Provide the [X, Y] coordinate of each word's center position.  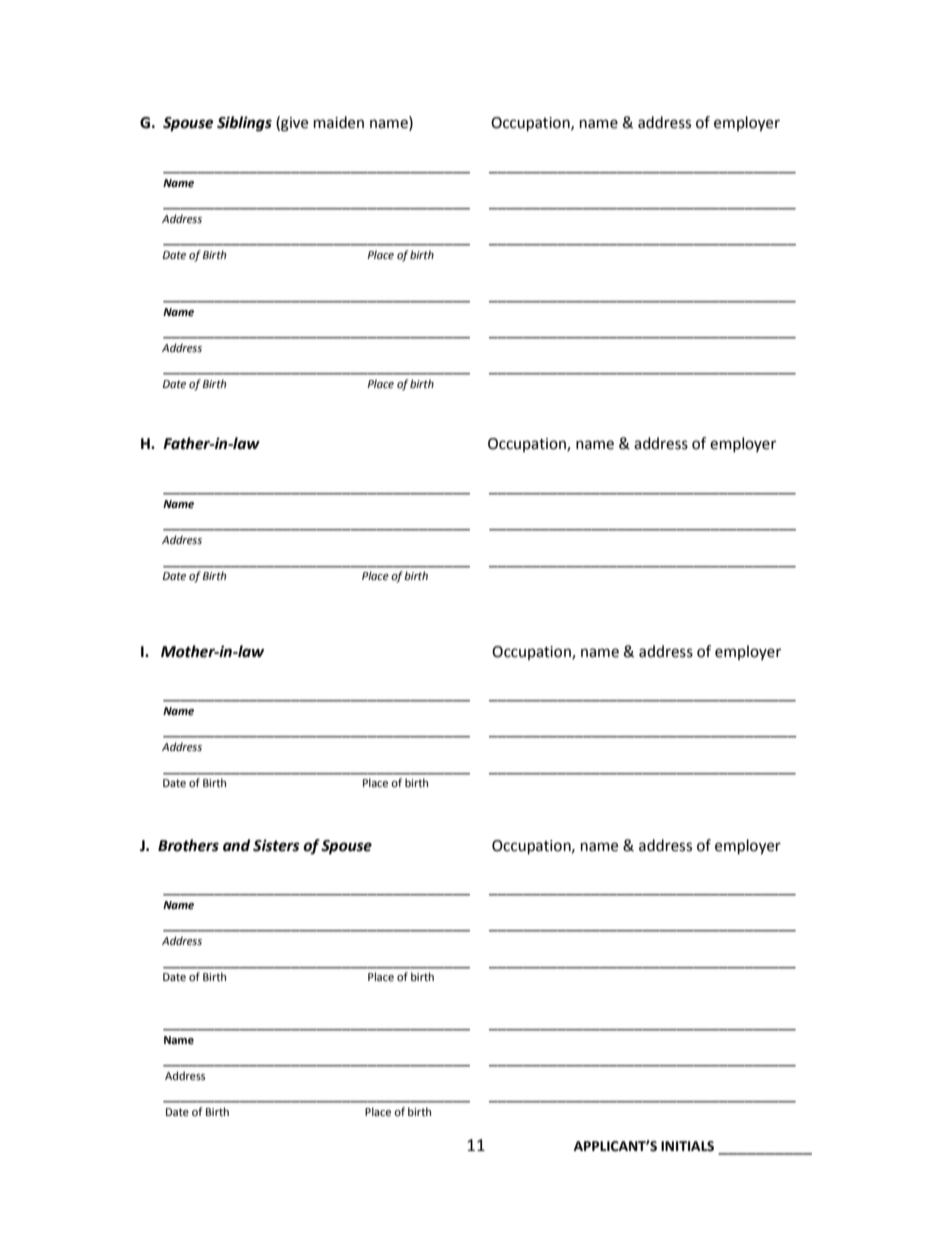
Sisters [276, 845]
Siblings [244, 124]
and [236, 845]
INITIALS [687, 1146]
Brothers [188, 845]
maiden [339, 122]
